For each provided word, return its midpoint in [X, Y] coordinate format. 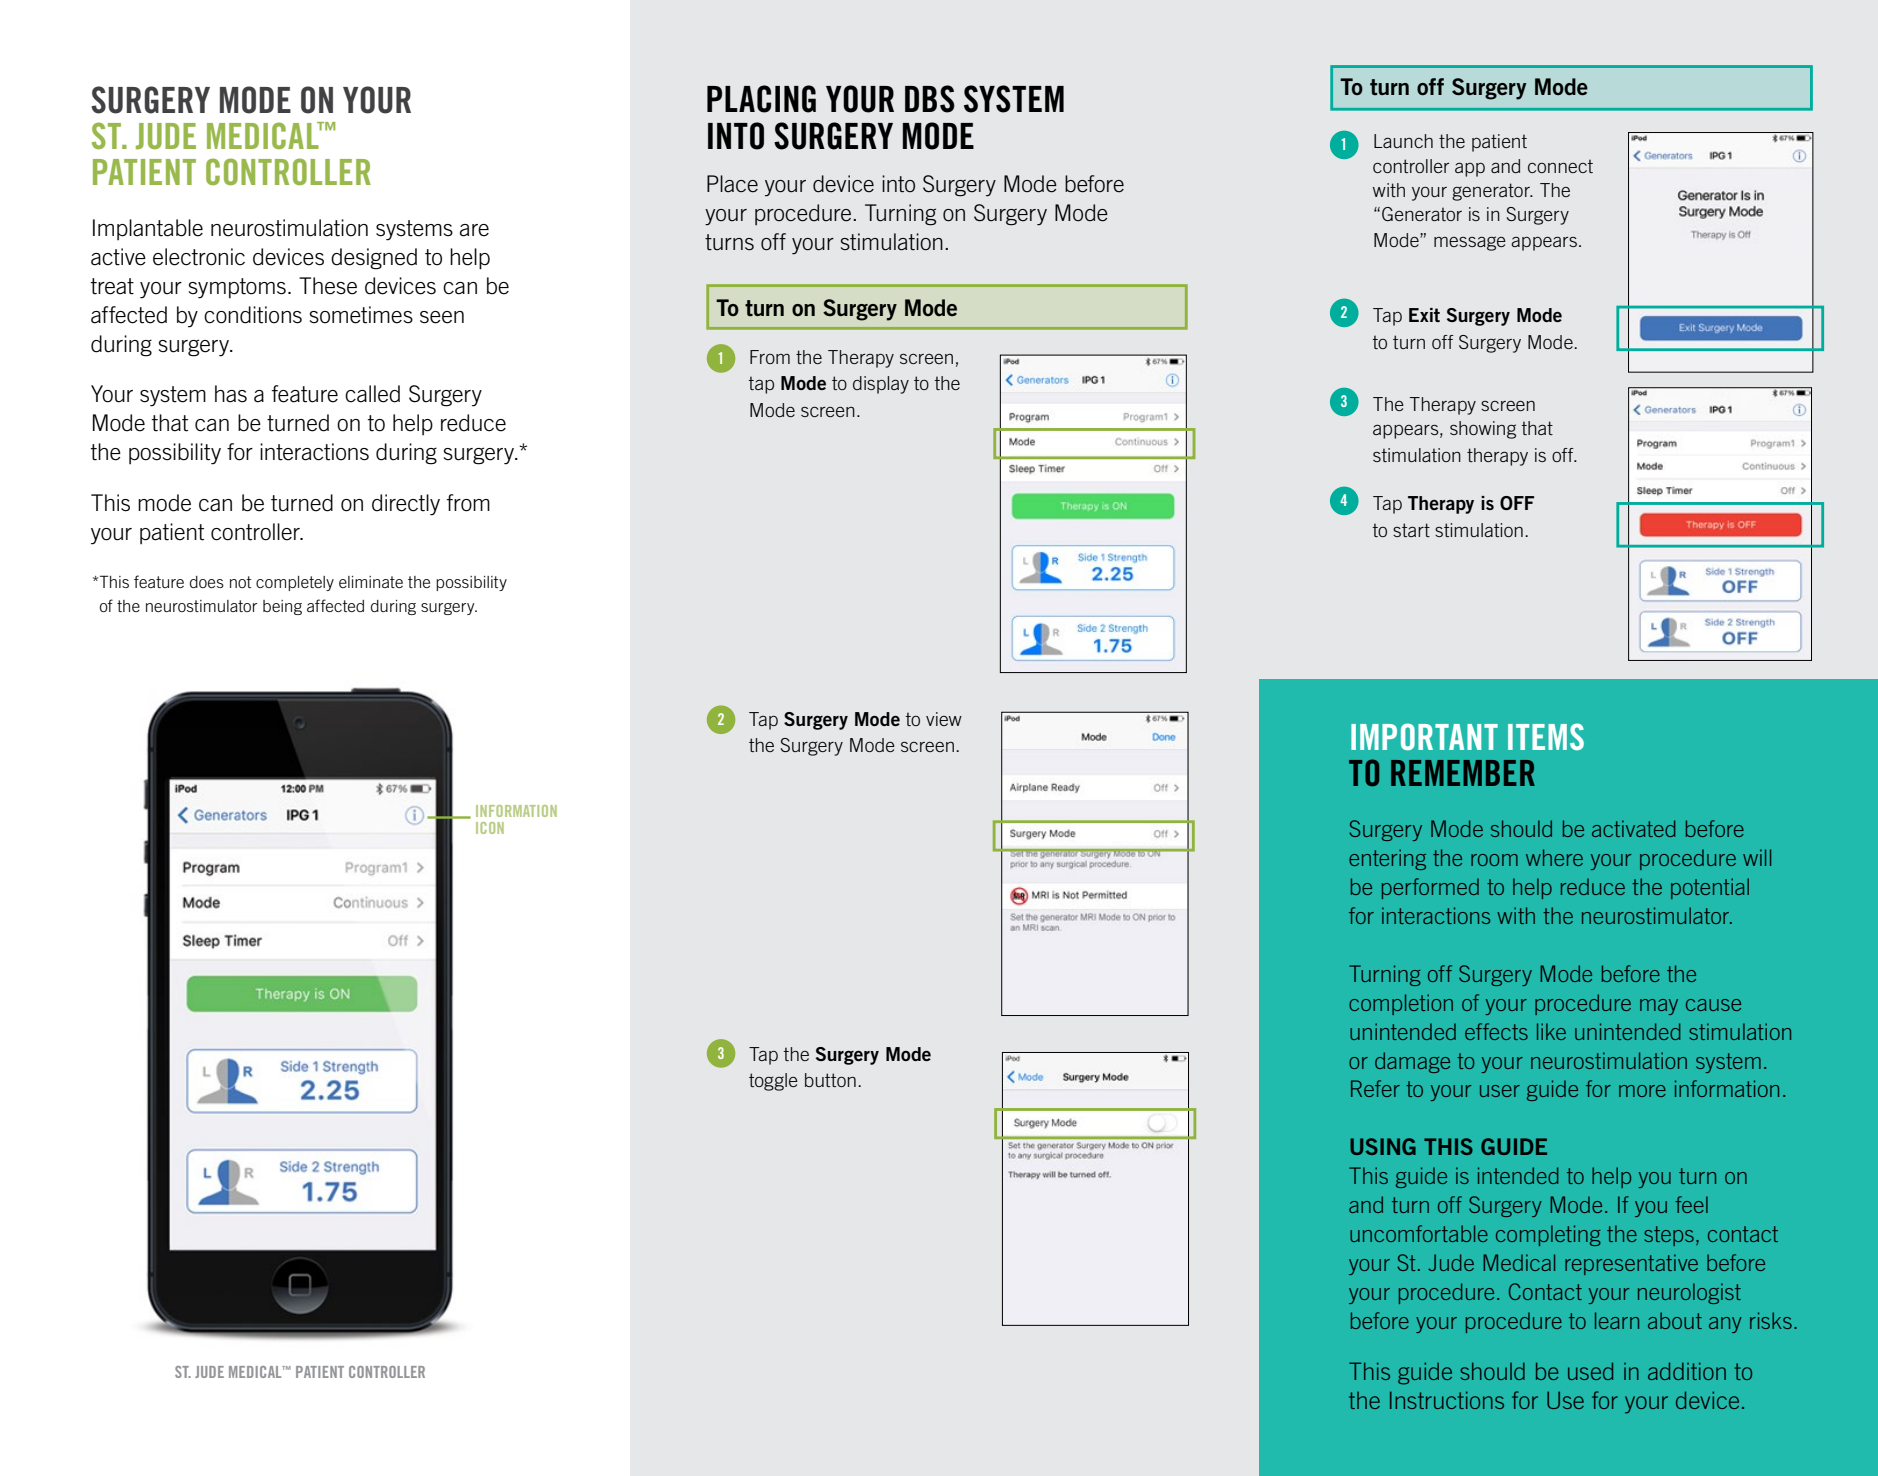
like [1551, 1031]
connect [1560, 166]
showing [1483, 430]
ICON [490, 828]
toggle [773, 1082]
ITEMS [1546, 736]
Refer [1375, 1088]
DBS [930, 99]
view [944, 719]
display [881, 385]
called [372, 394]
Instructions [1447, 1400]
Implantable [148, 229]
